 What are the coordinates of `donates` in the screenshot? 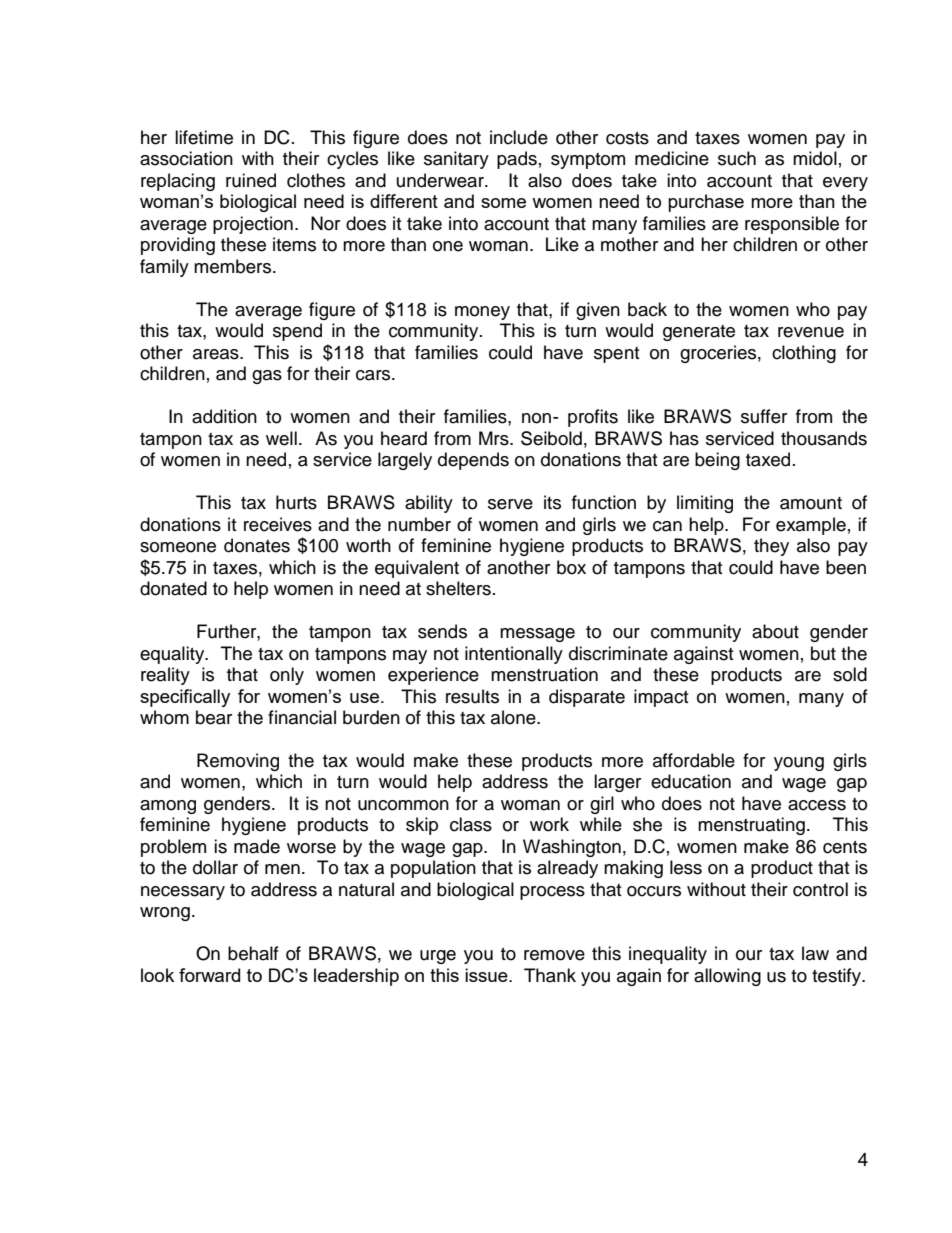 It's located at (257, 545).
